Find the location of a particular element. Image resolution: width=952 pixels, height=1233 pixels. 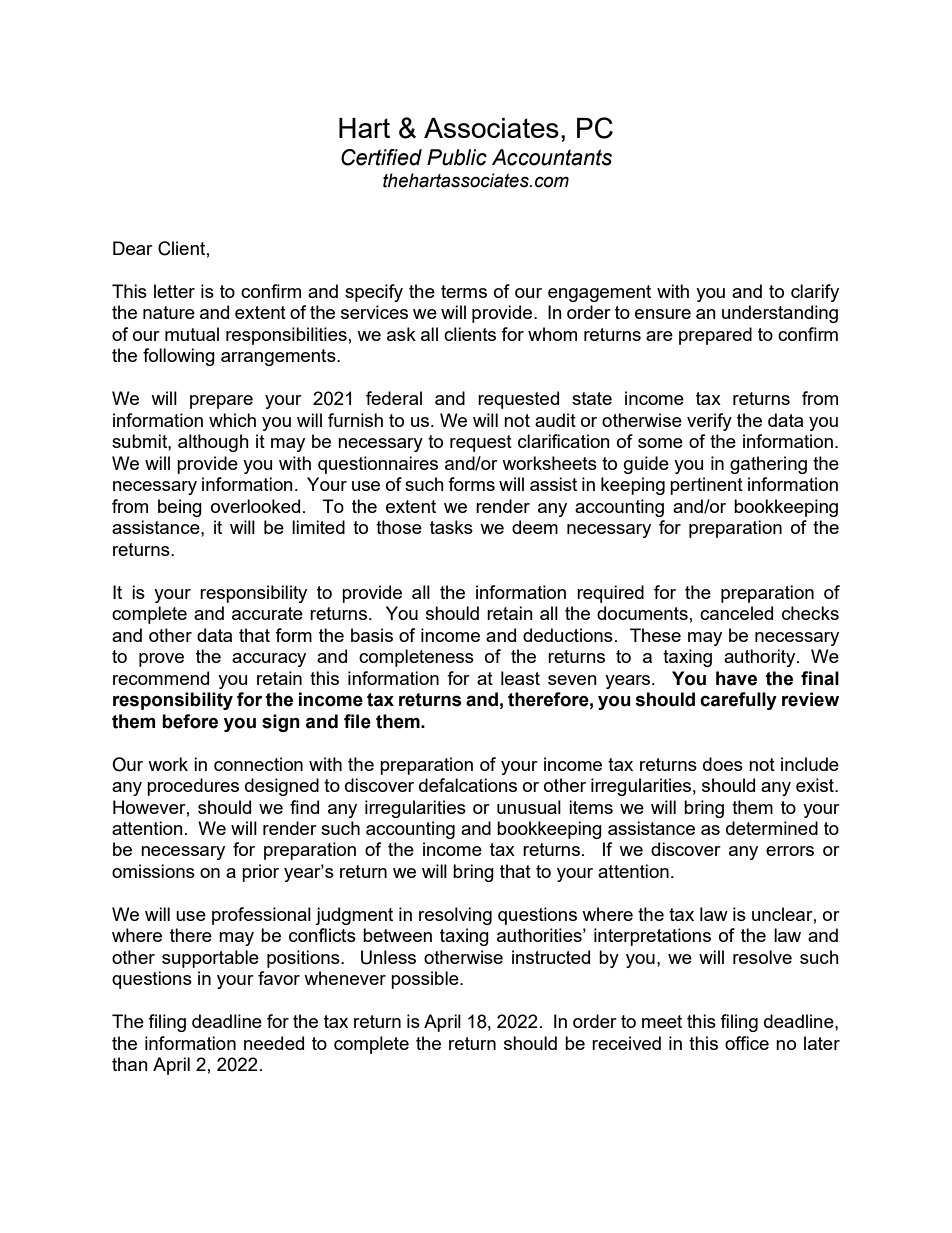

needed is located at coordinates (274, 1043).
